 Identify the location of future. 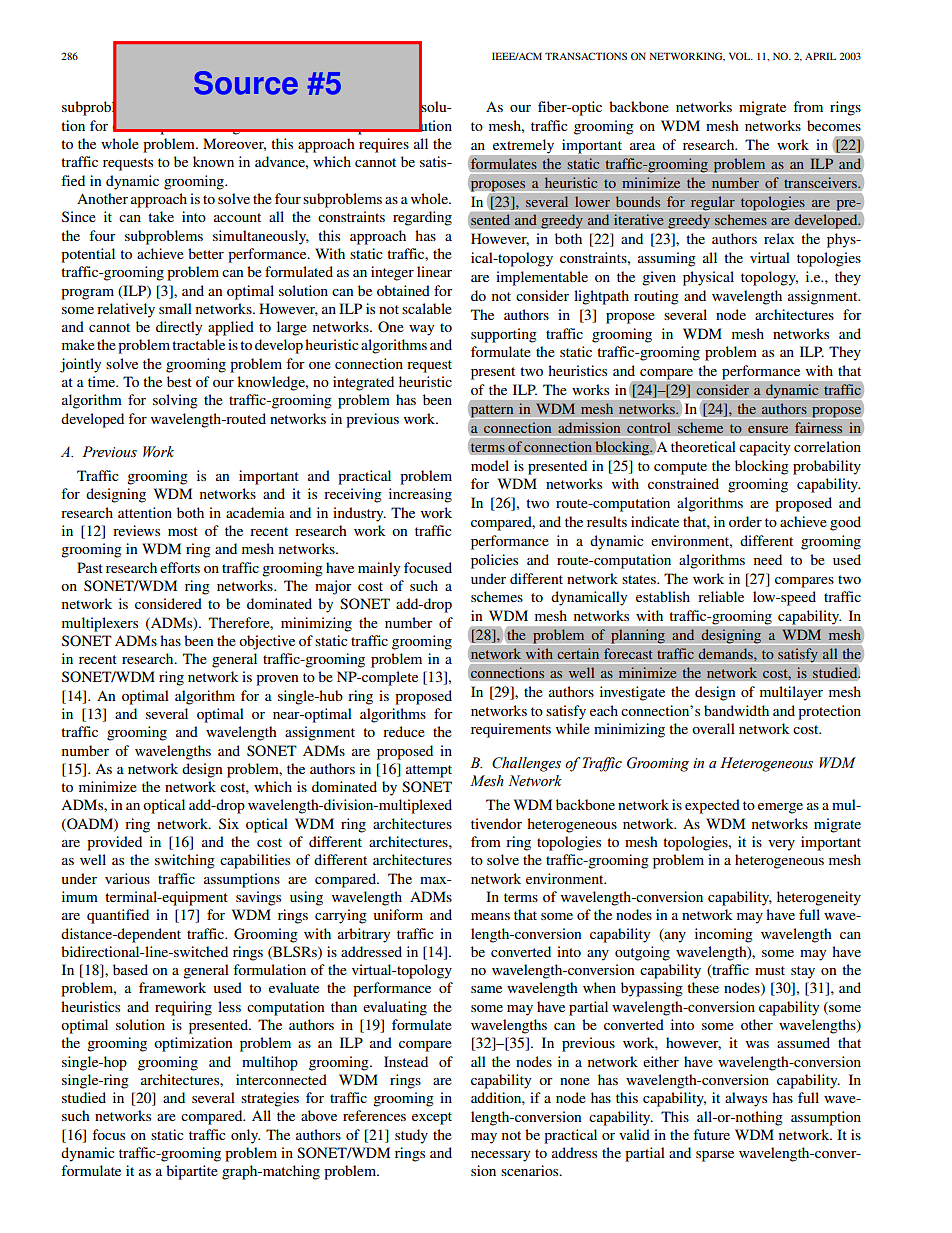
(711, 1134).
